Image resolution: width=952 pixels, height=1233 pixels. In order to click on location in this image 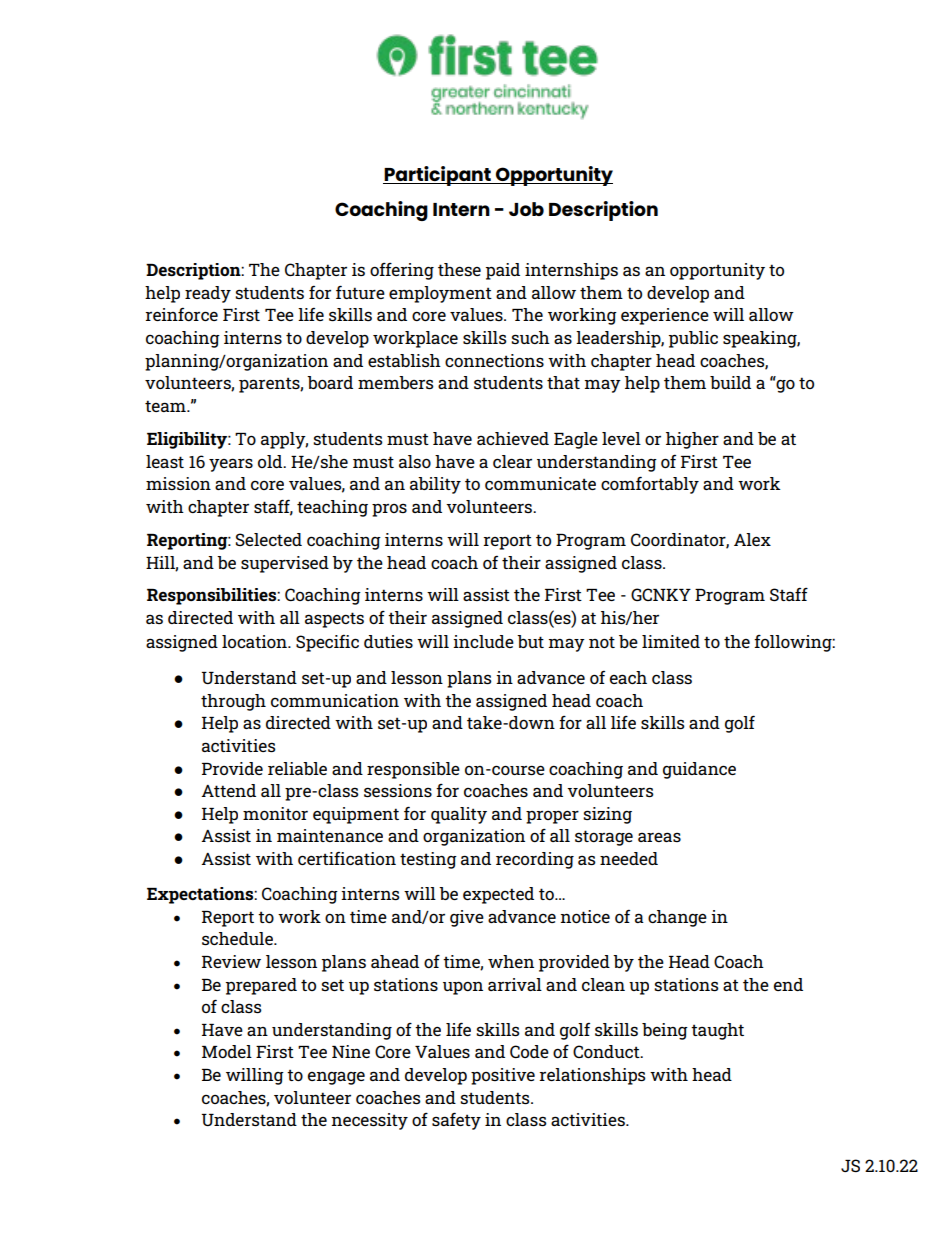, I will do `click(255, 641)`.
